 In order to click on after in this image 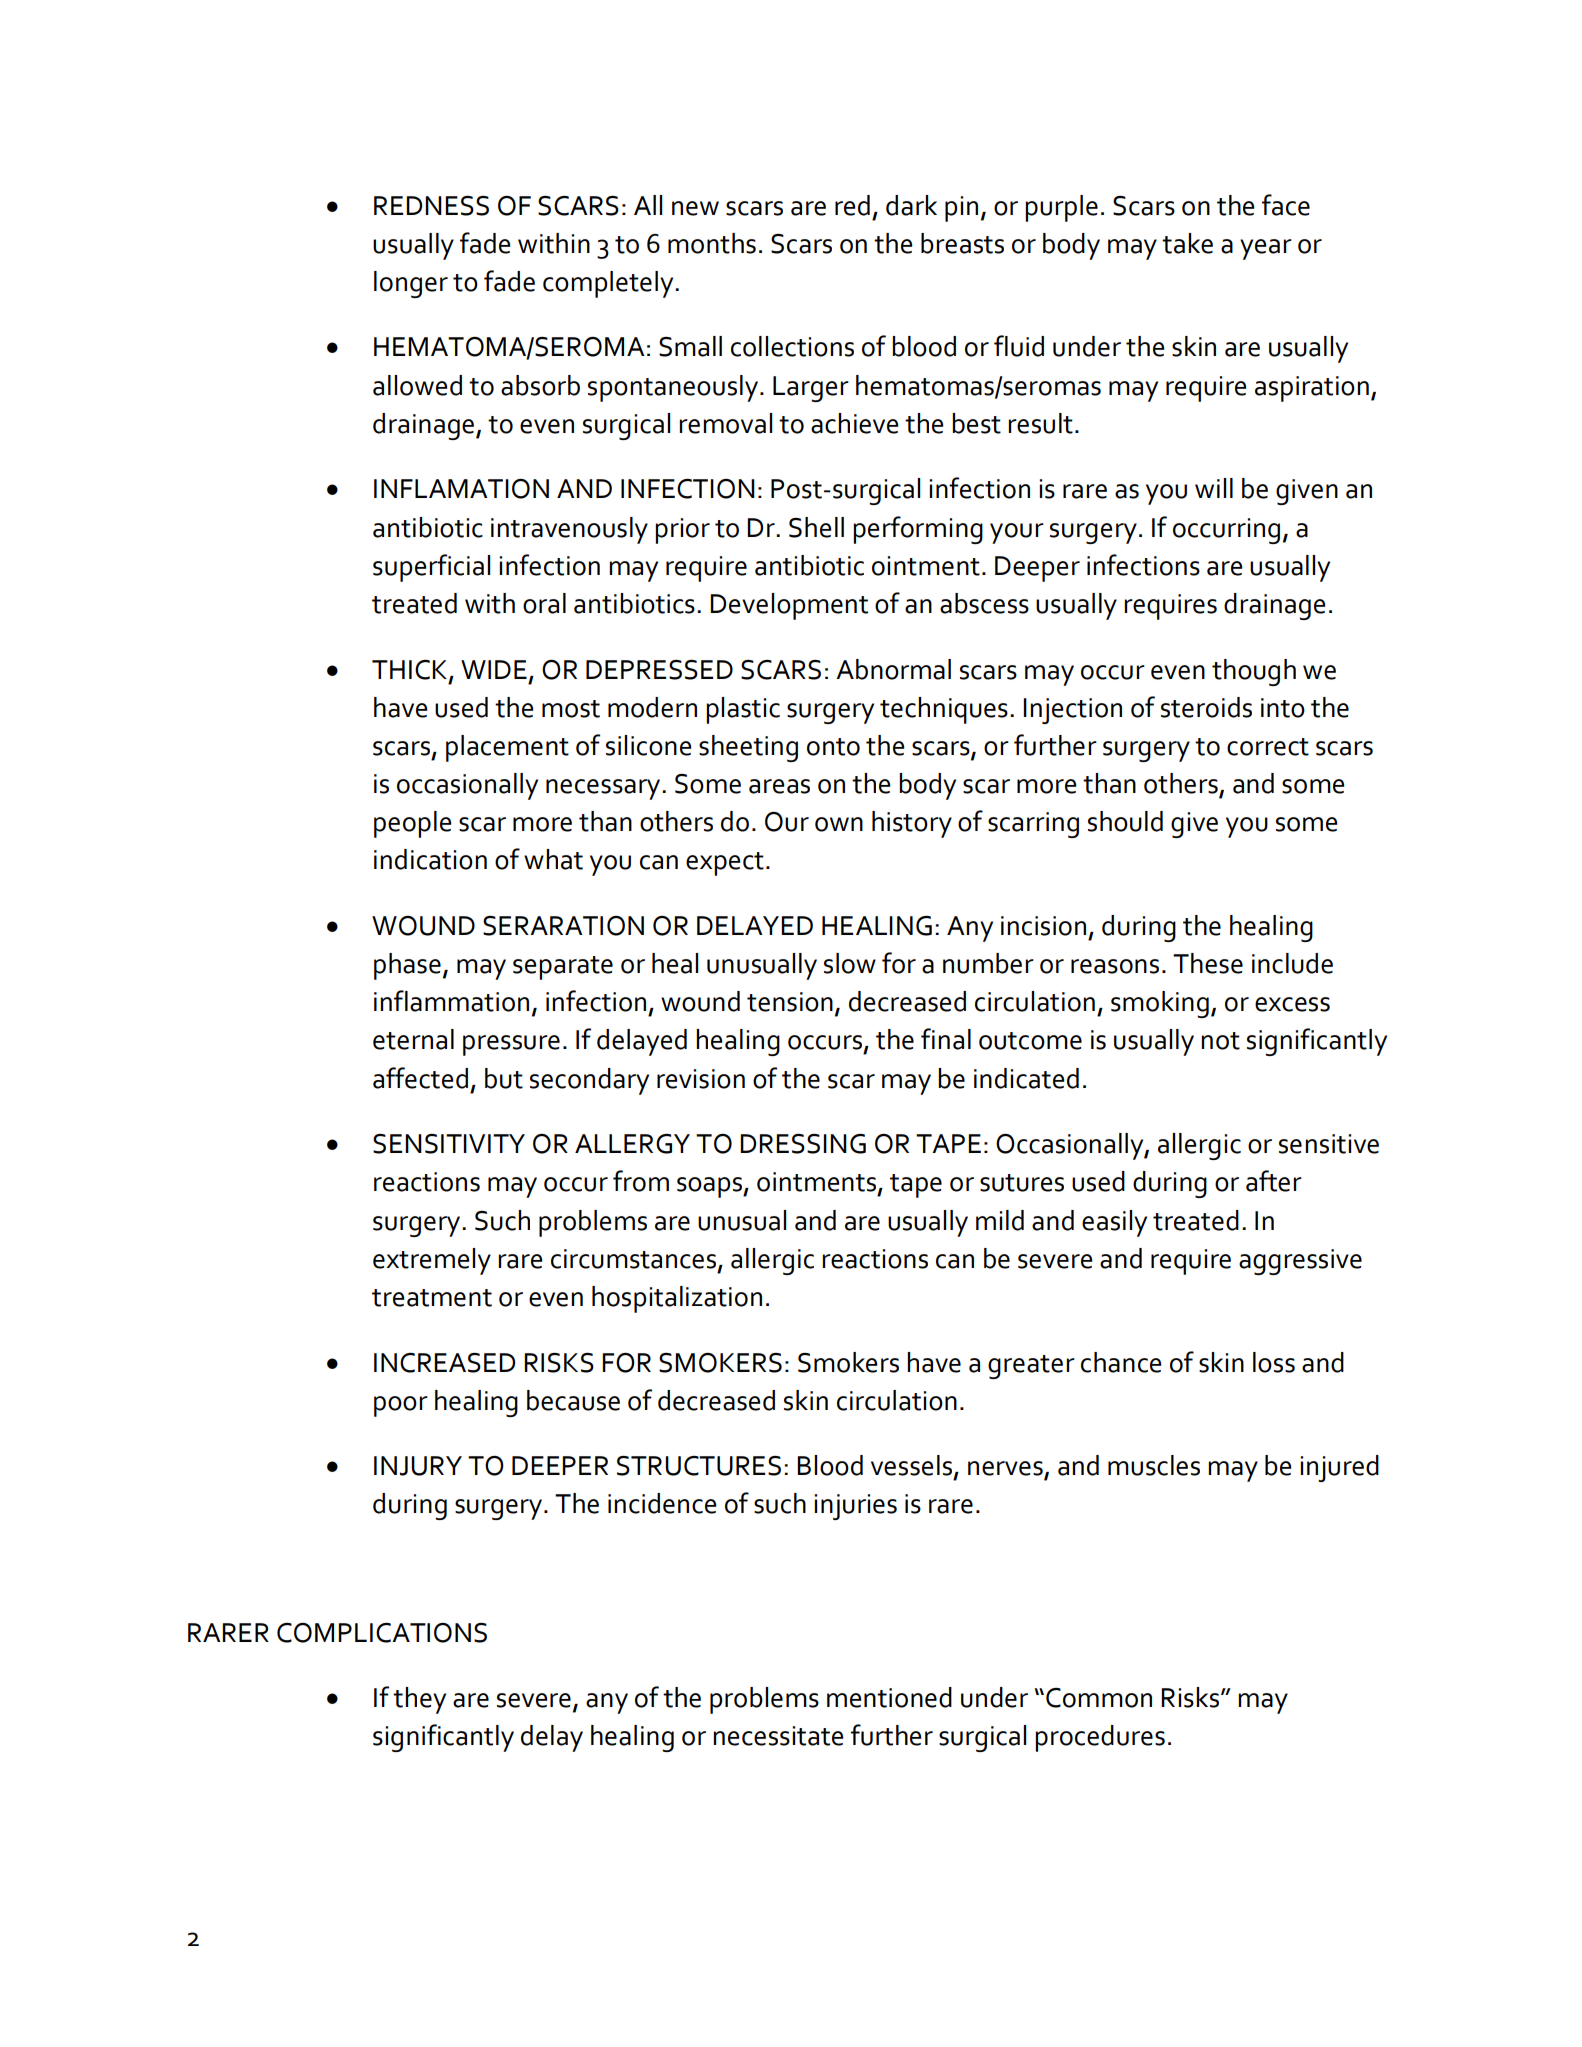, I will do `click(1274, 1181)`.
